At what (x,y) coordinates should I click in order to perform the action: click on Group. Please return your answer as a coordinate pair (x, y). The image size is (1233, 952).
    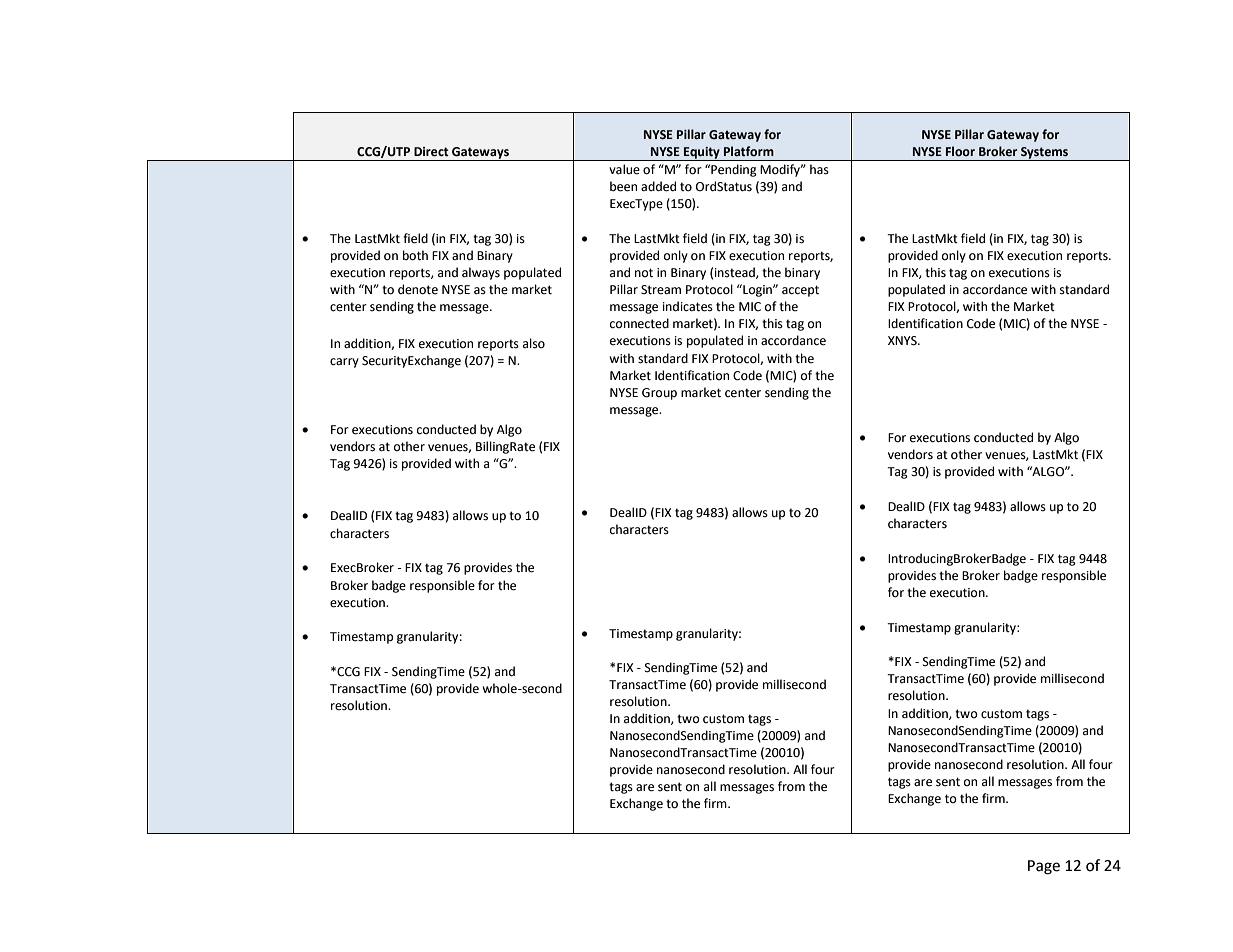
    Looking at the image, I should click on (659, 394).
